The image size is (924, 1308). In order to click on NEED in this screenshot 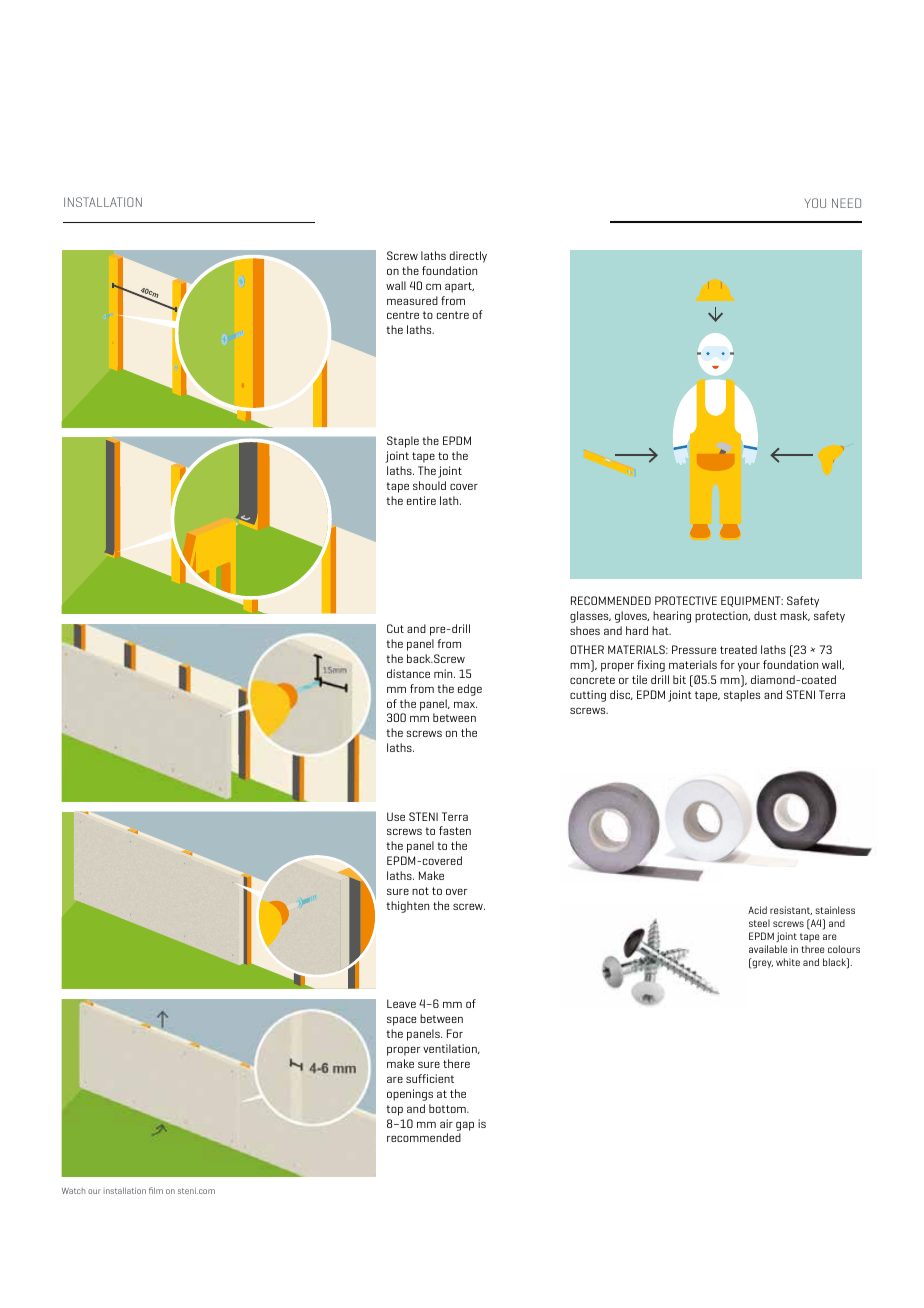, I will do `click(846, 203)`.
